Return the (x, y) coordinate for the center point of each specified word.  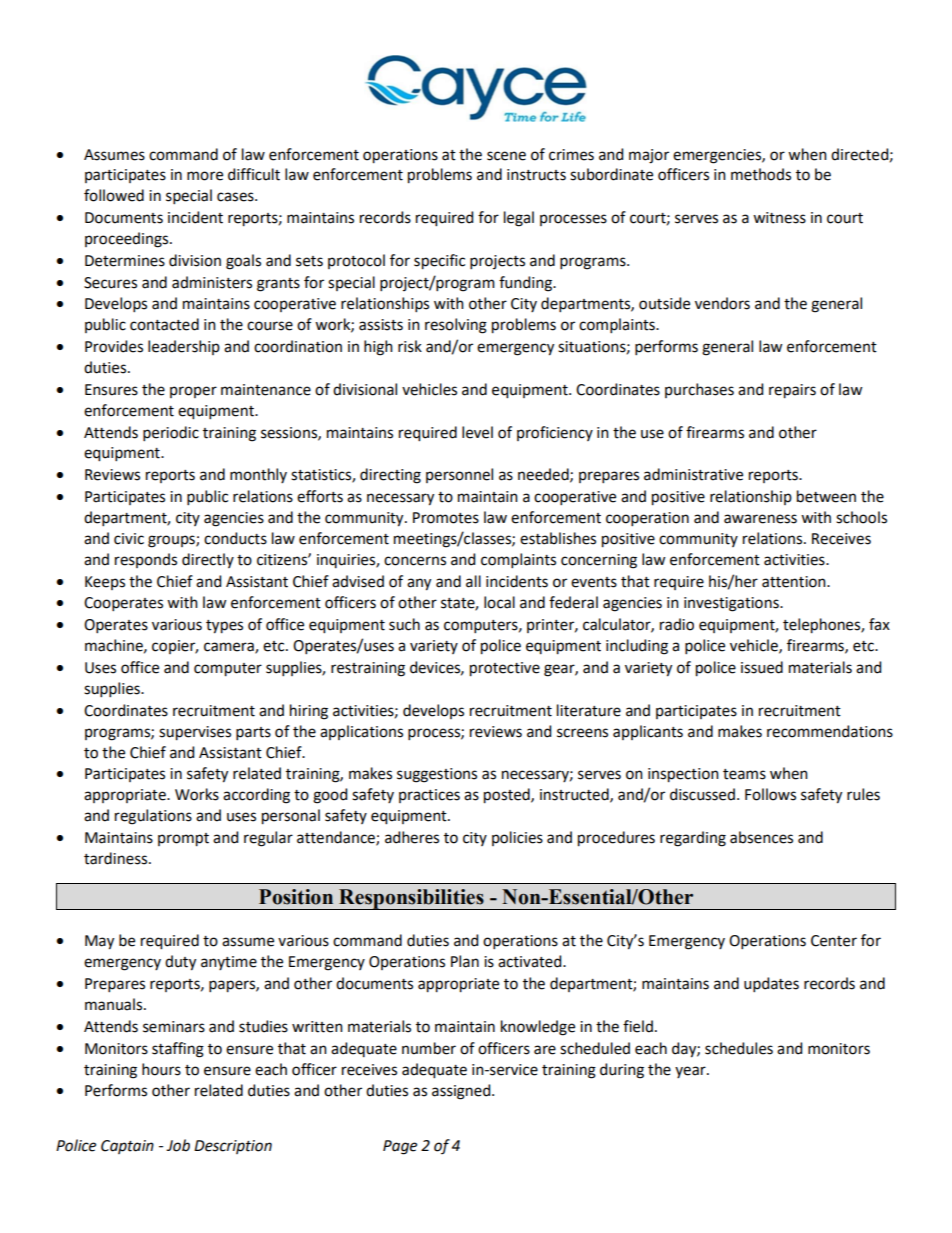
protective (505, 669)
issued (762, 667)
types (224, 627)
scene (506, 156)
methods (761, 174)
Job (178, 1145)
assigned (462, 1092)
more (205, 176)
